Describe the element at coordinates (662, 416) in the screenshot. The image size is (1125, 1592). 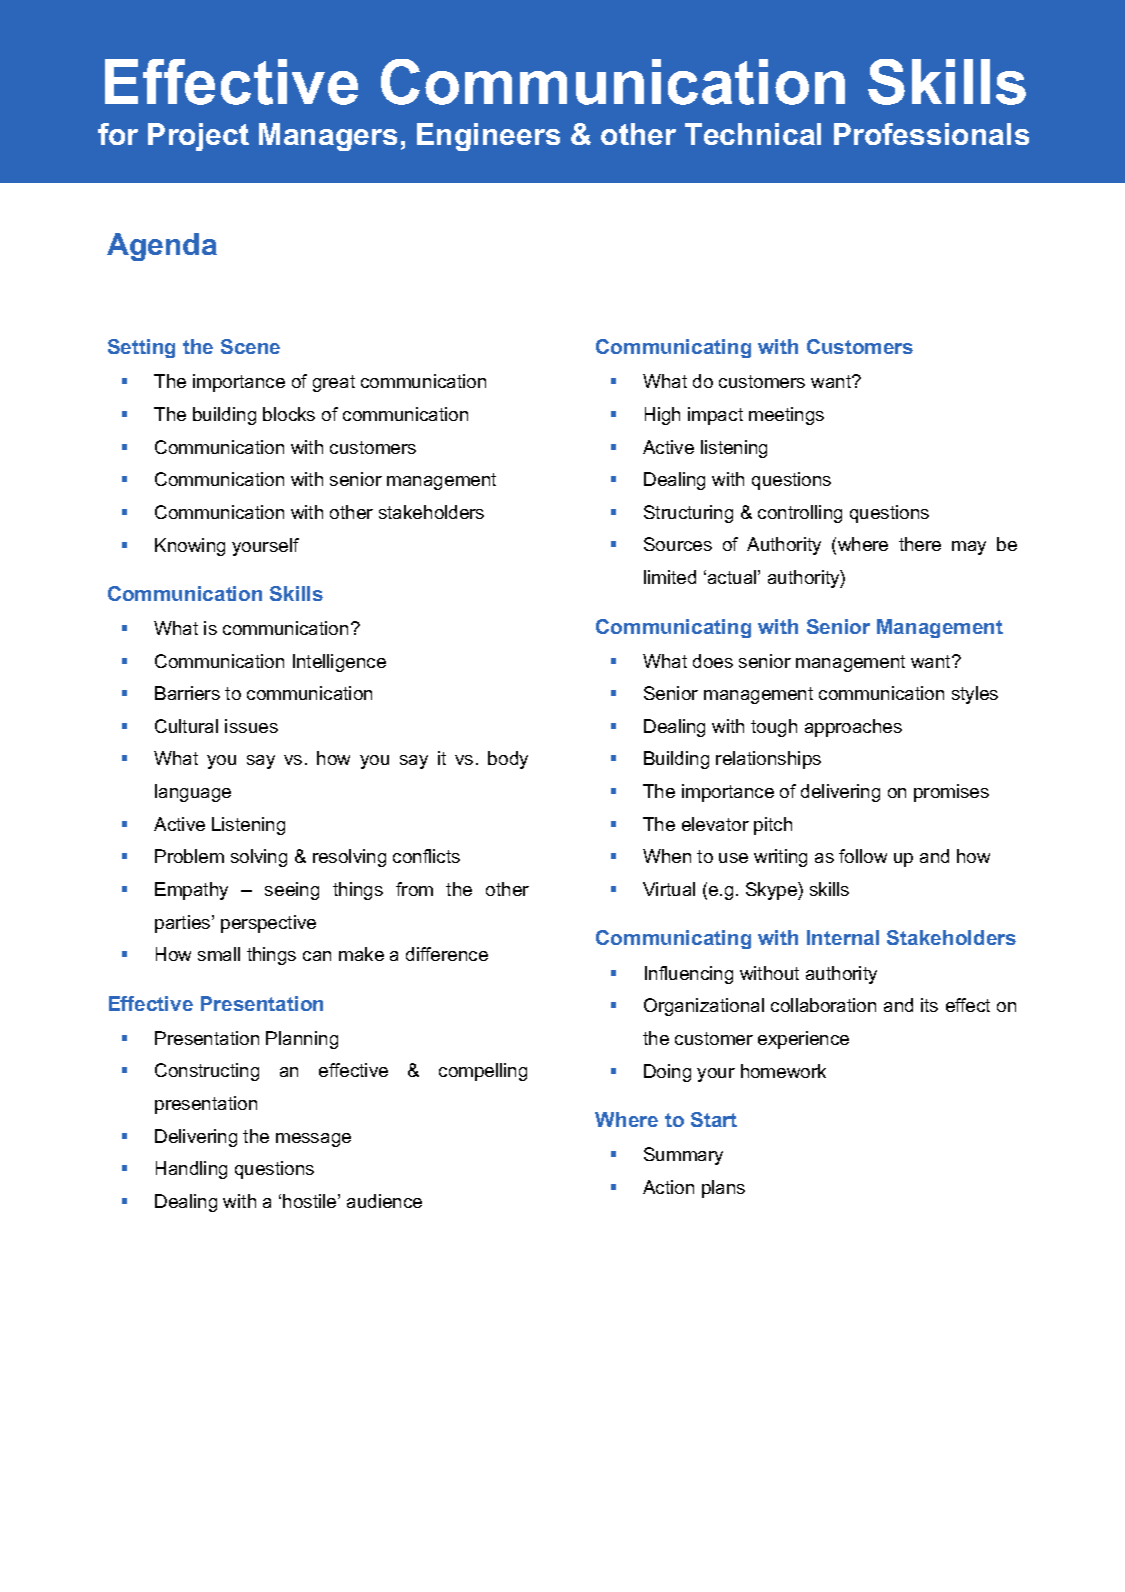
I see `High` at that location.
